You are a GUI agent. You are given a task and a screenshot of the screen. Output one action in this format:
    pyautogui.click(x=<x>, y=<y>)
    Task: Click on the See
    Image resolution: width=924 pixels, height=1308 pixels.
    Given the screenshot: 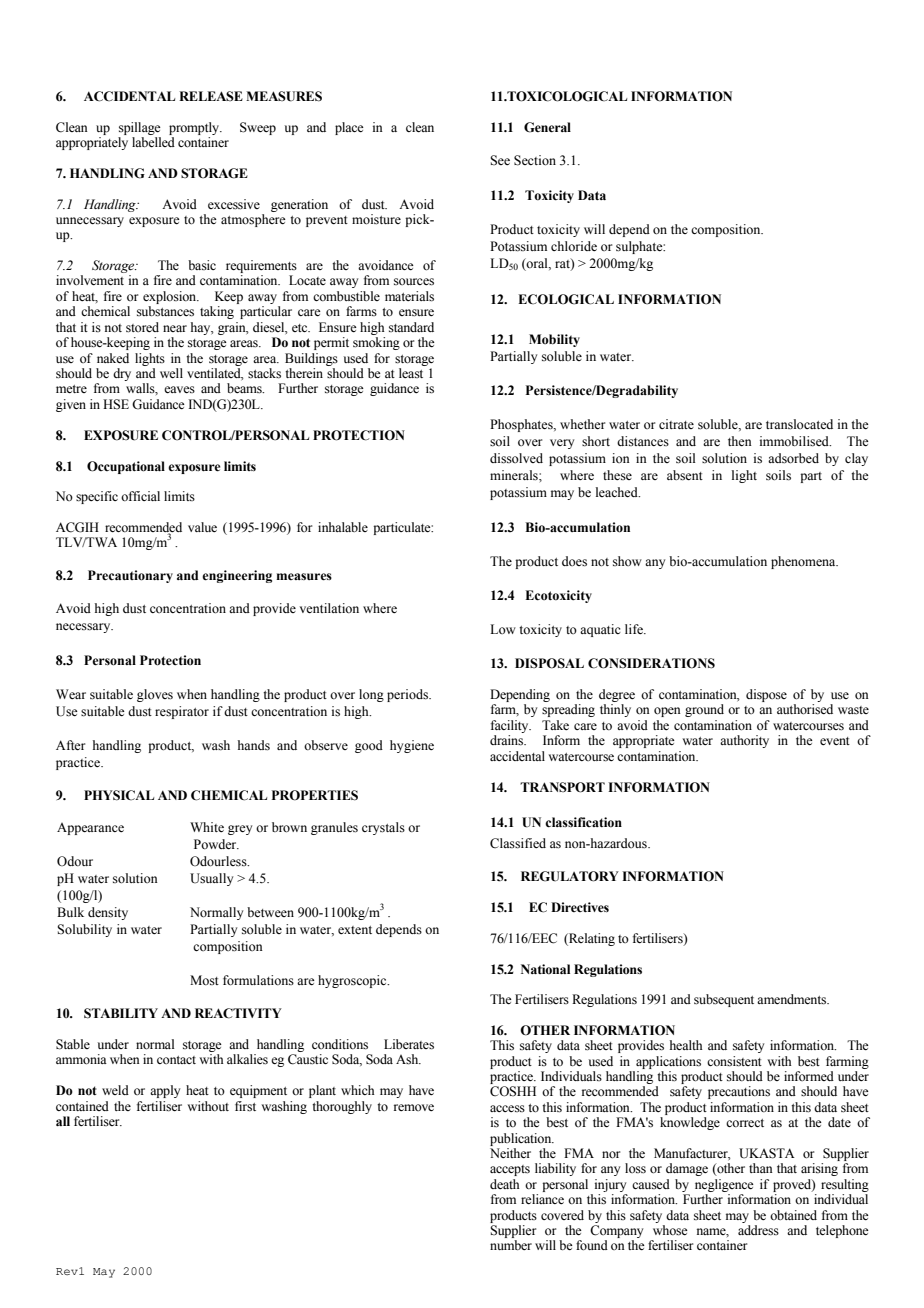 What is the action you would take?
    pyautogui.click(x=500, y=160)
